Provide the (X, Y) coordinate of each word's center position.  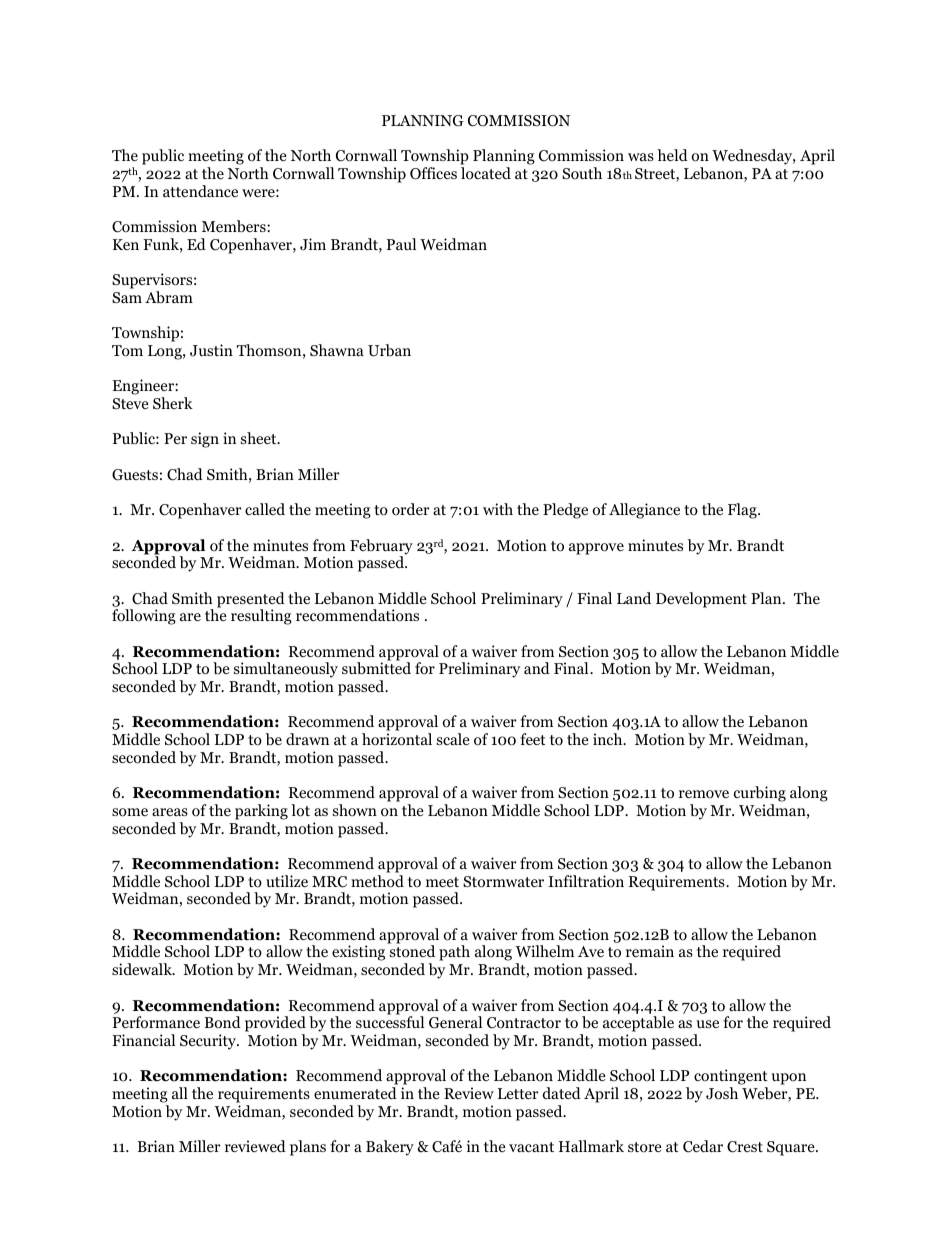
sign (205, 440)
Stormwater (503, 882)
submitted (376, 668)
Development (701, 600)
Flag (743, 511)
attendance (200, 191)
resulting (261, 617)
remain (650, 951)
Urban (389, 350)
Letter (518, 1093)
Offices (433, 173)
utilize (287, 881)
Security (209, 1042)
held (672, 155)
